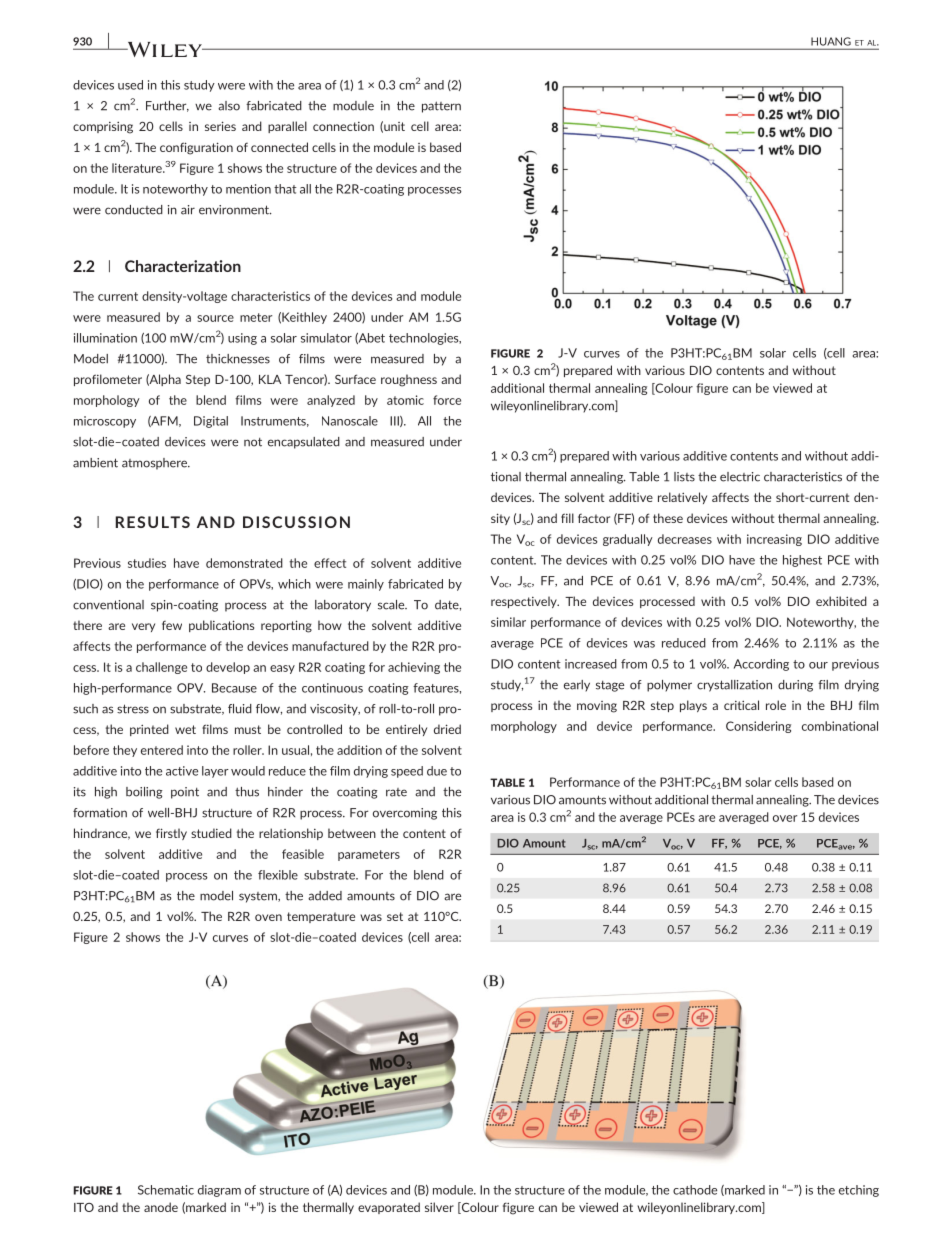  I want to click on pattern, so click(441, 107).
